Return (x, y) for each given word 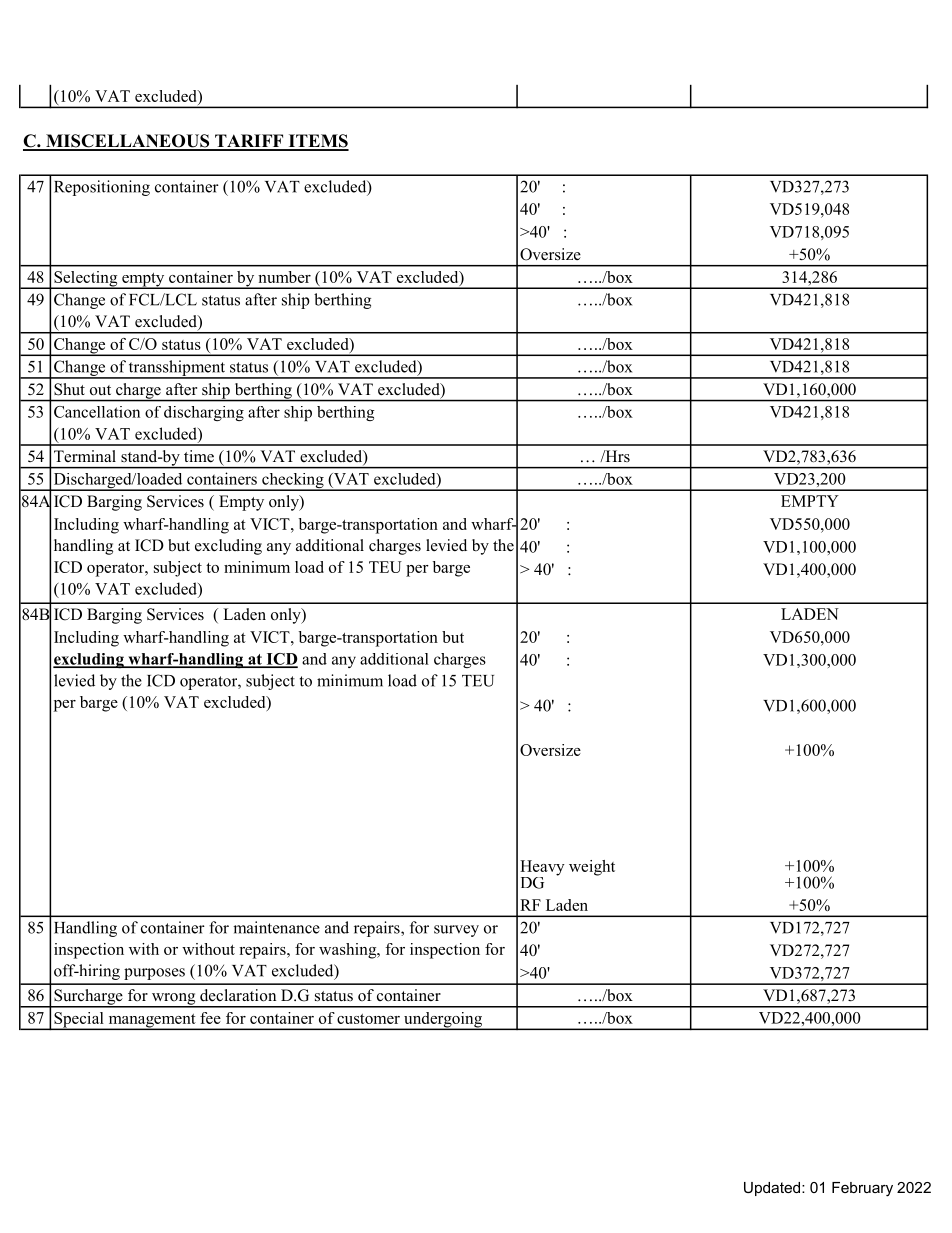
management (152, 1022)
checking (293, 482)
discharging (204, 413)
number (284, 277)
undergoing (443, 1021)
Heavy (542, 869)
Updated (773, 1189)
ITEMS (317, 142)
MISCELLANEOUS (128, 142)
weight (592, 868)
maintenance (276, 927)
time (199, 456)
